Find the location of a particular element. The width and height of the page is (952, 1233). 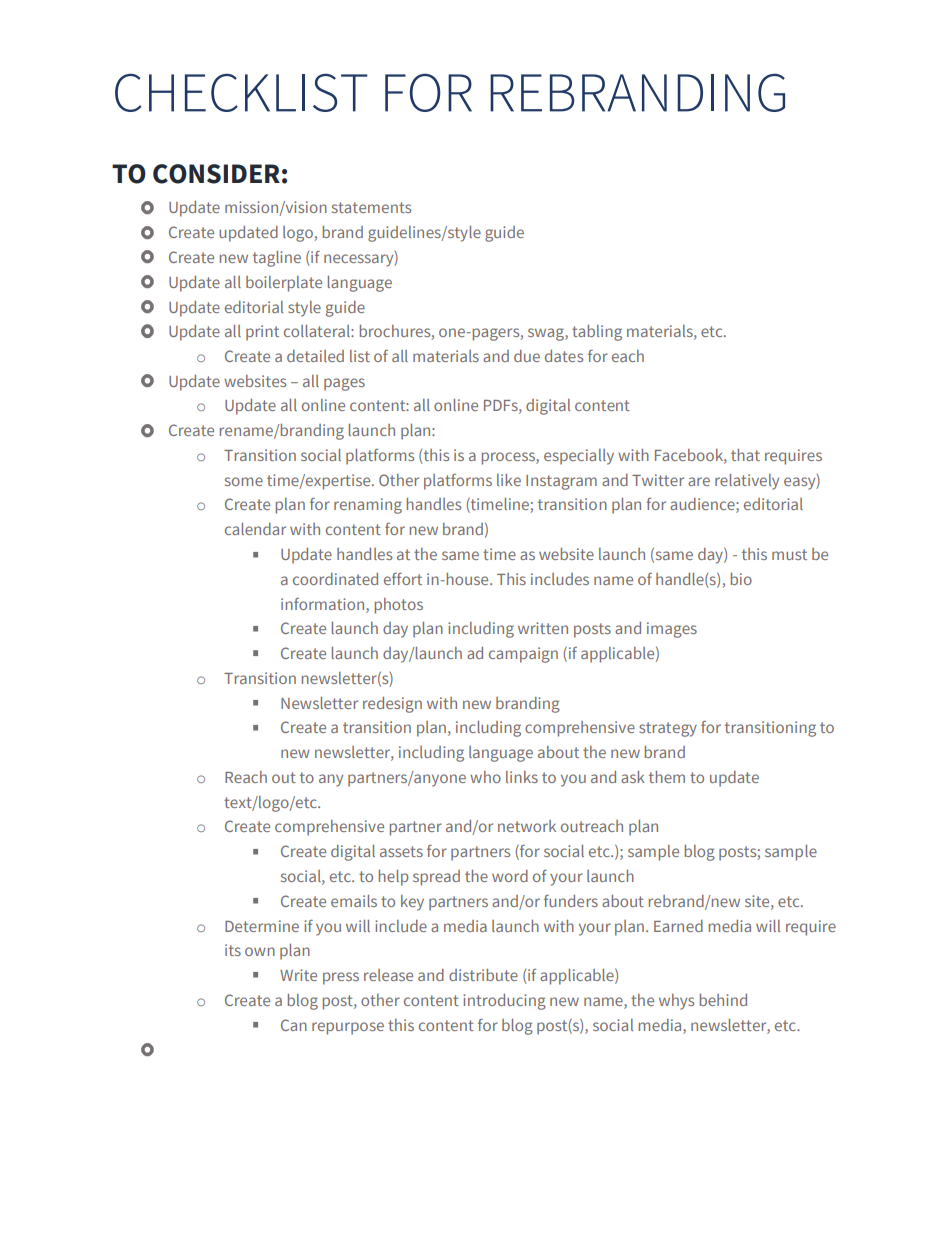

written is located at coordinates (543, 628).
